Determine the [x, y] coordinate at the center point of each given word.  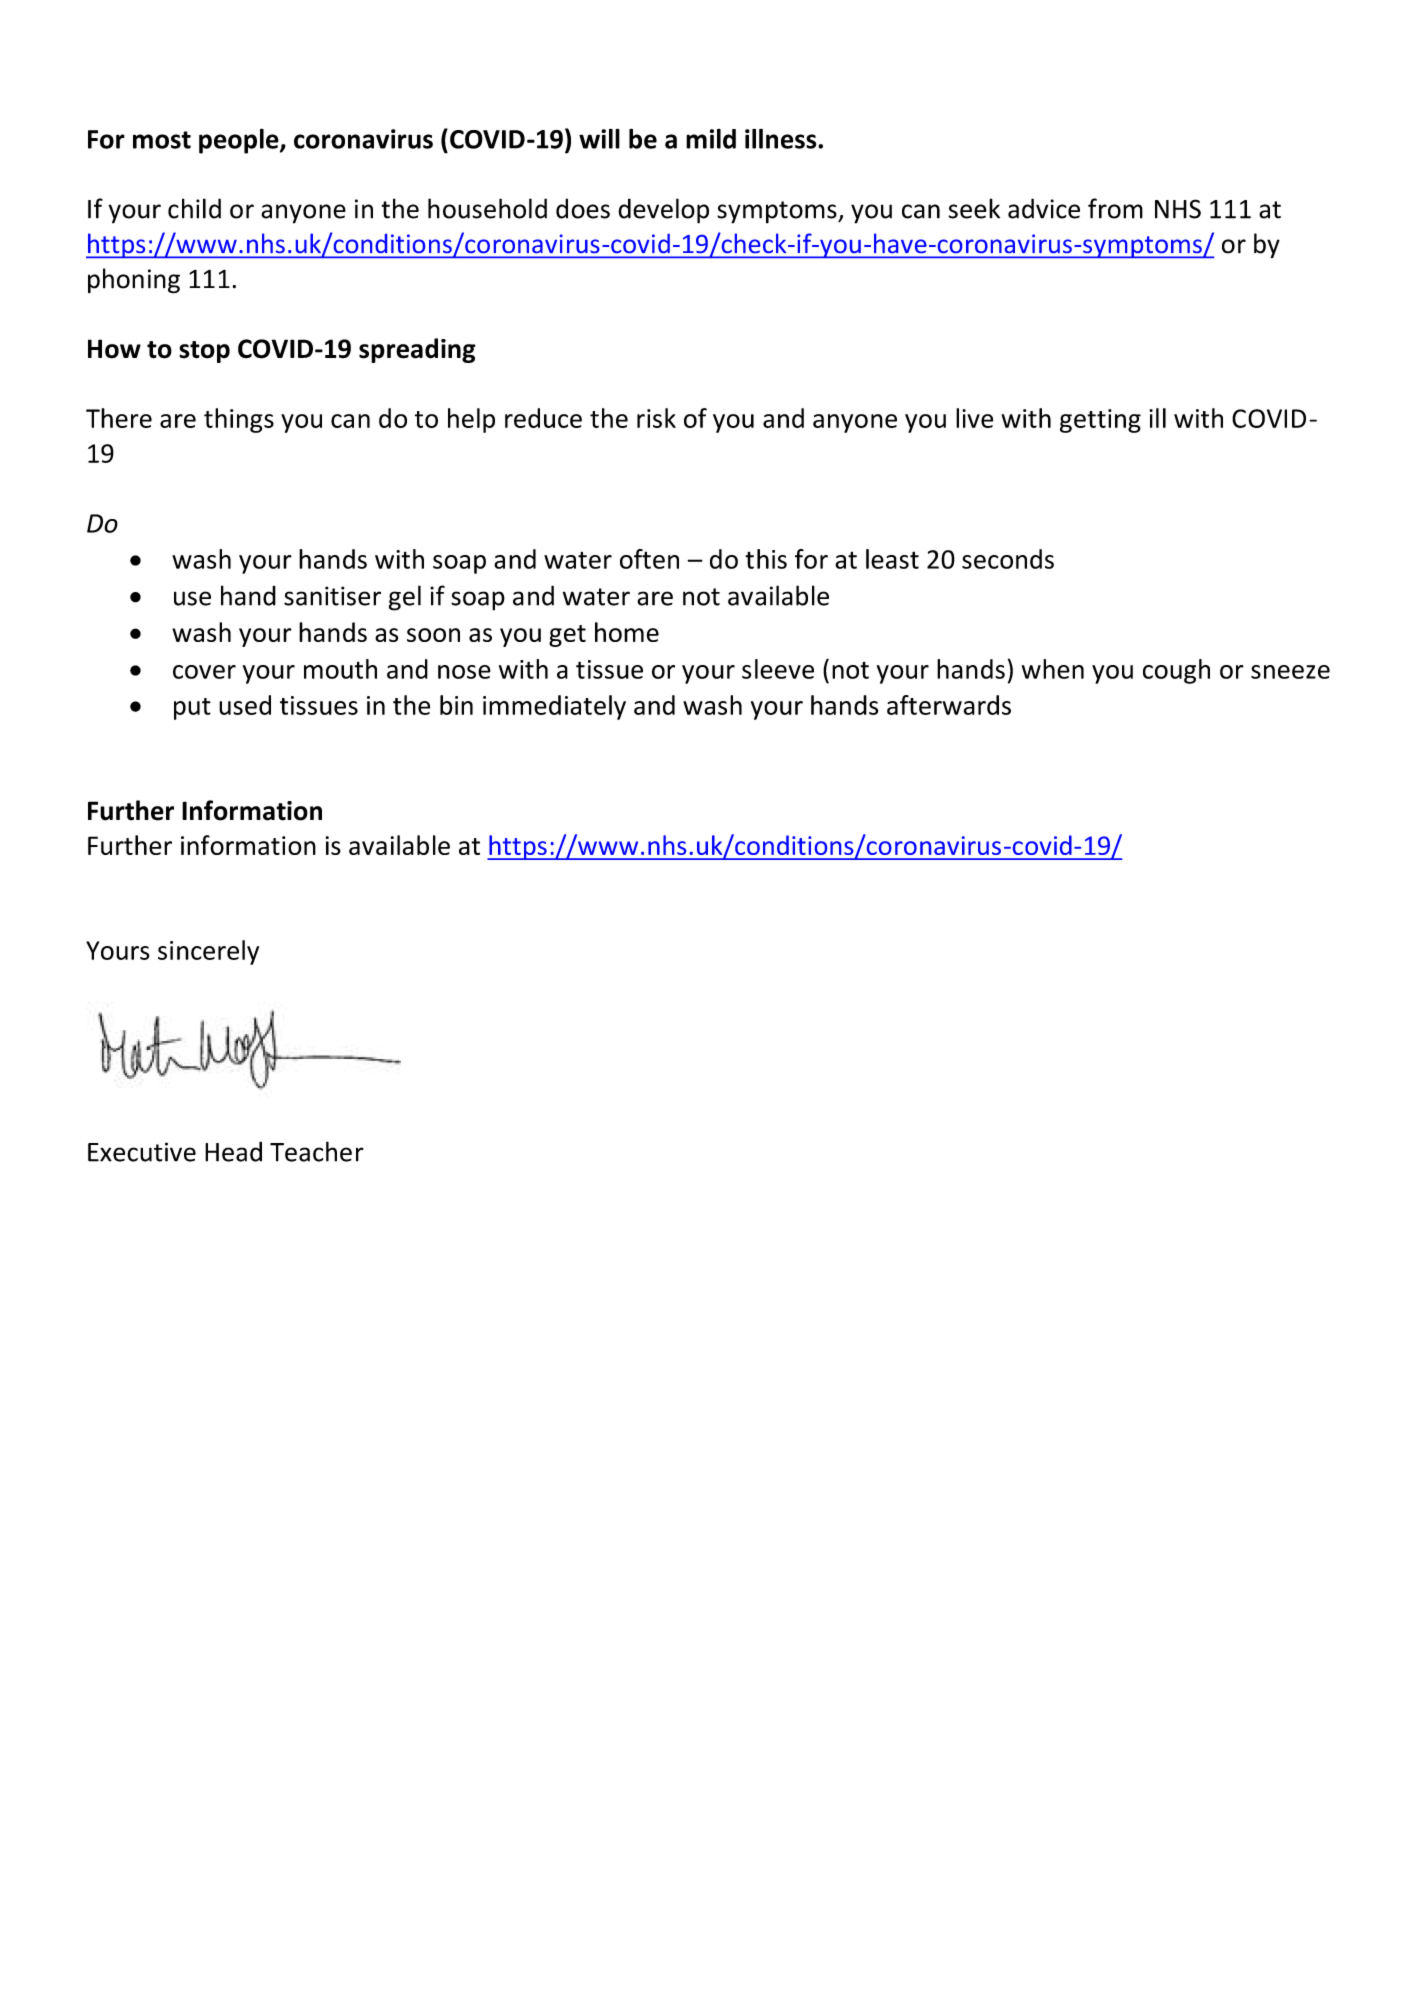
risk [656, 418]
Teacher [317, 1151]
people [240, 141]
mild [711, 139]
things [239, 420]
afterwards [949, 705]
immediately [554, 707]
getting [1100, 421]
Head [233, 1151]
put [192, 709]
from [1115, 208]
